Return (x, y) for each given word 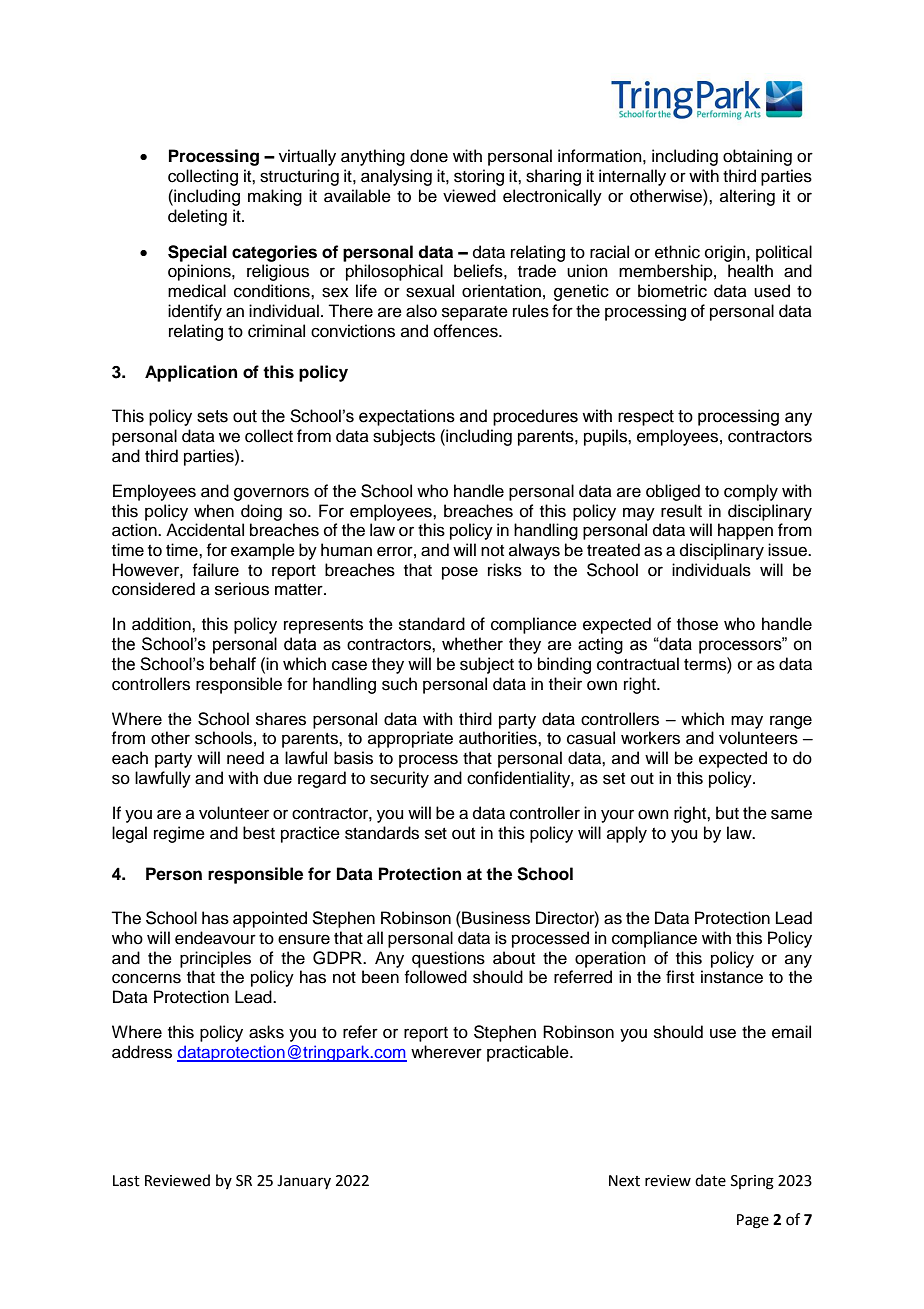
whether (472, 644)
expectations (407, 417)
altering (747, 197)
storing (479, 177)
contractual (638, 664)
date (710, 1180)
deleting (197, 217)
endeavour (215, 938)
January (304, 1182)
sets (212, 416)
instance (732, 977)
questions (448, 959)
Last (126, 1181)
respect (646, 418)
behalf (233, 664)
